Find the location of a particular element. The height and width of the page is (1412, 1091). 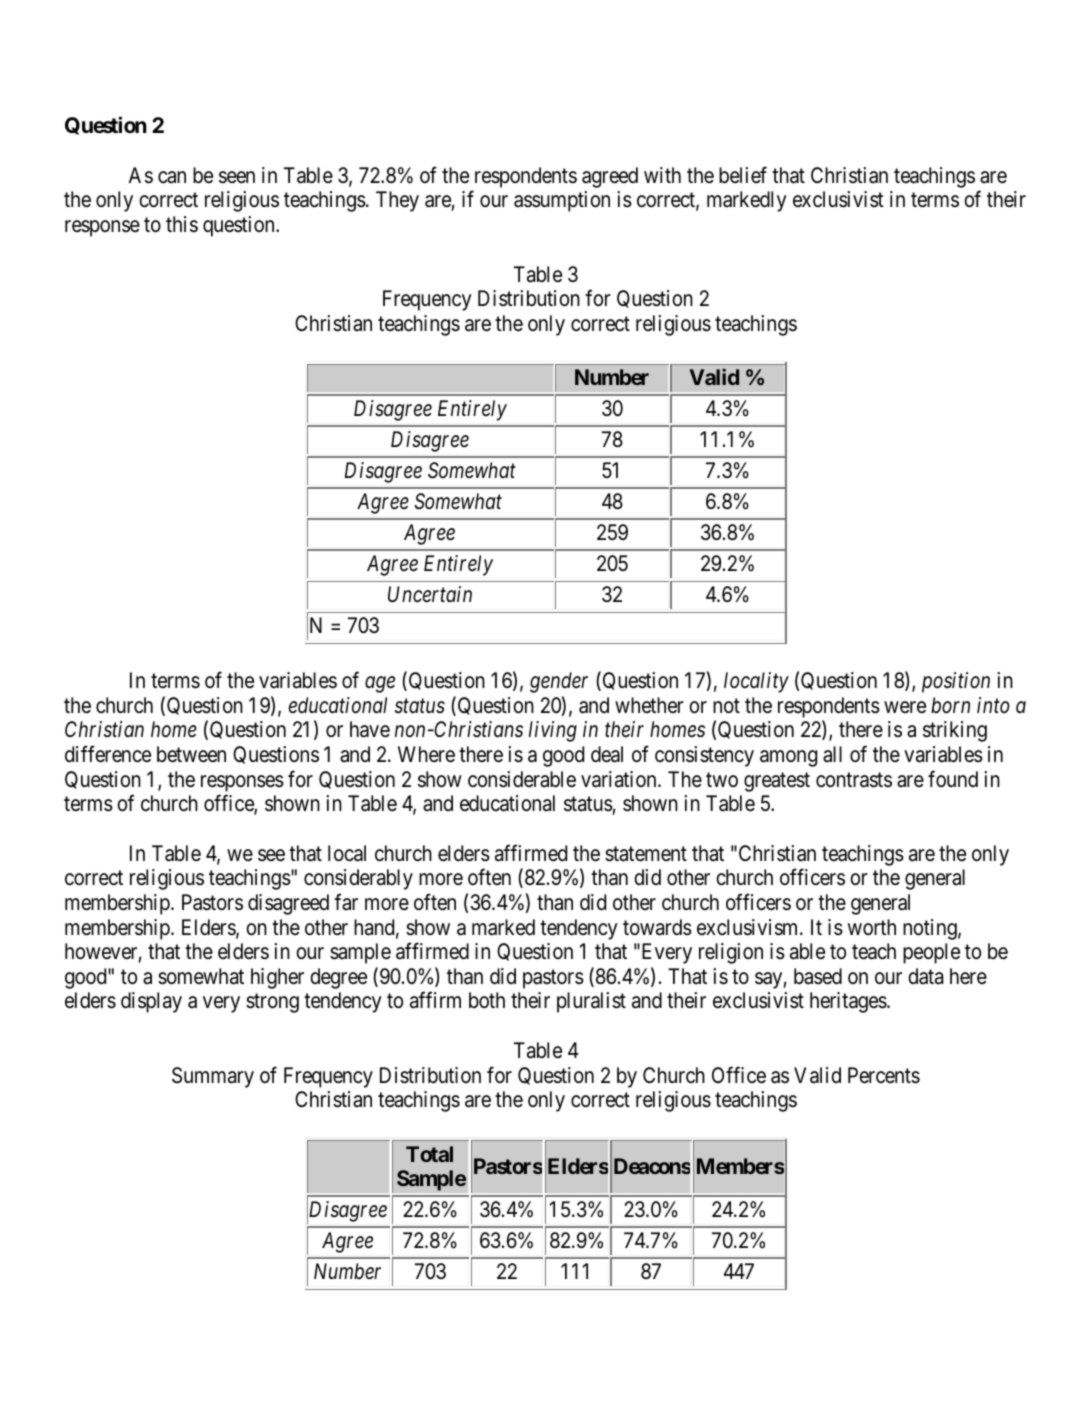

position is located at coordinates (956, 682).
